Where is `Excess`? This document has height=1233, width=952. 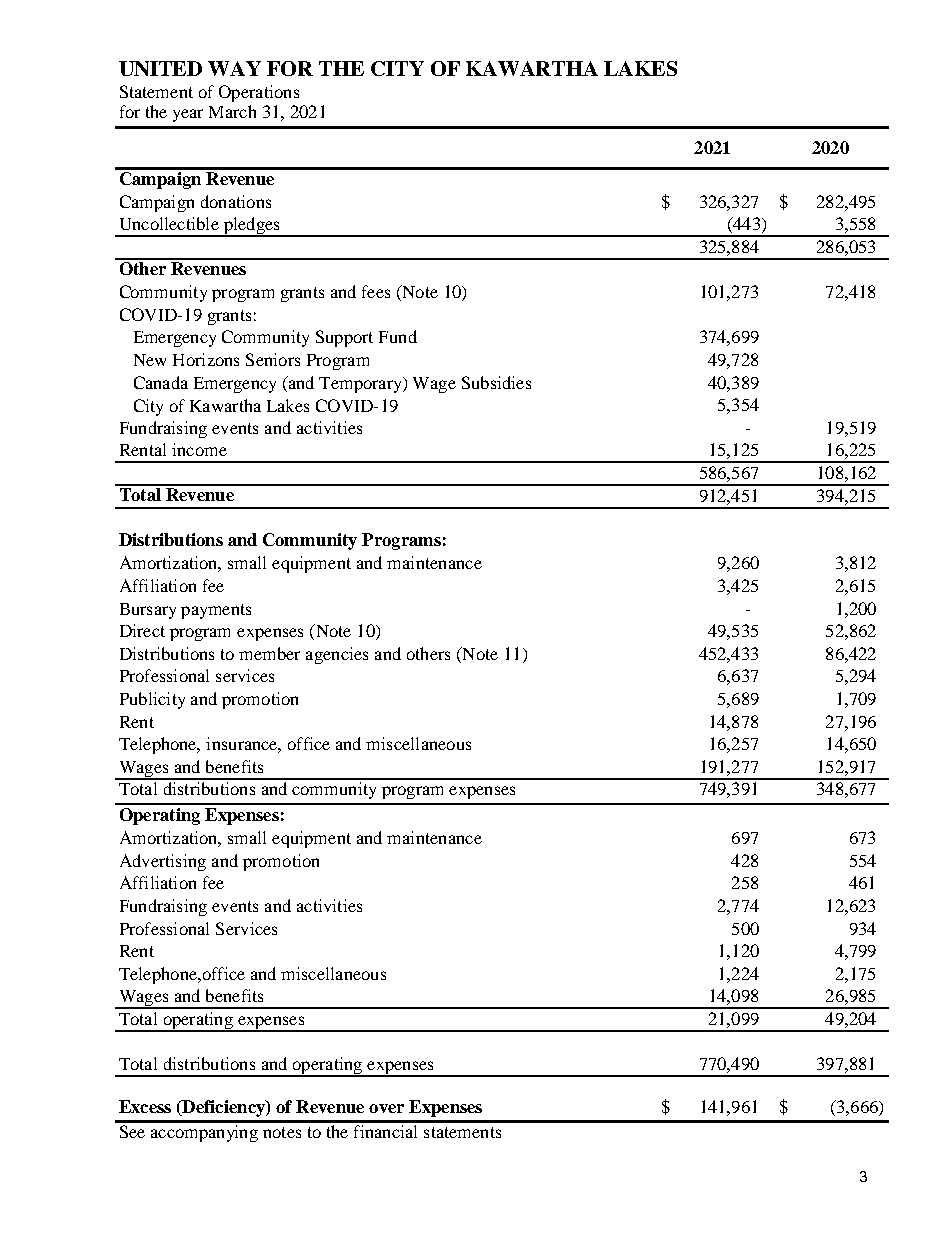
Excess is located at coordinates (145, 1106).
